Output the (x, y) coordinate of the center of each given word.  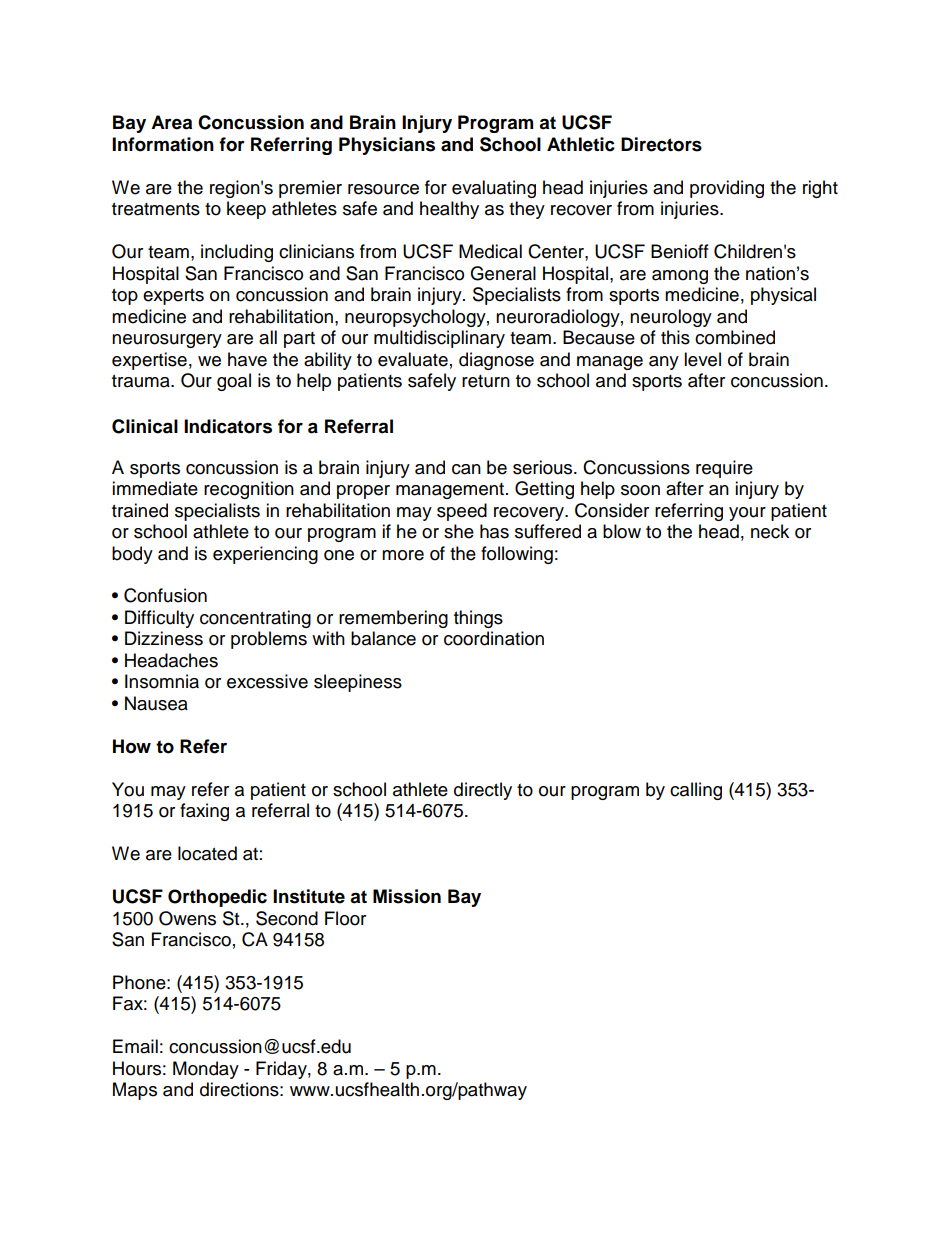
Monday (206, 1070)
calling (696, 791)
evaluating (494, 189)
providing (727, 189)
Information (163, 144)
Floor (345, 918)
